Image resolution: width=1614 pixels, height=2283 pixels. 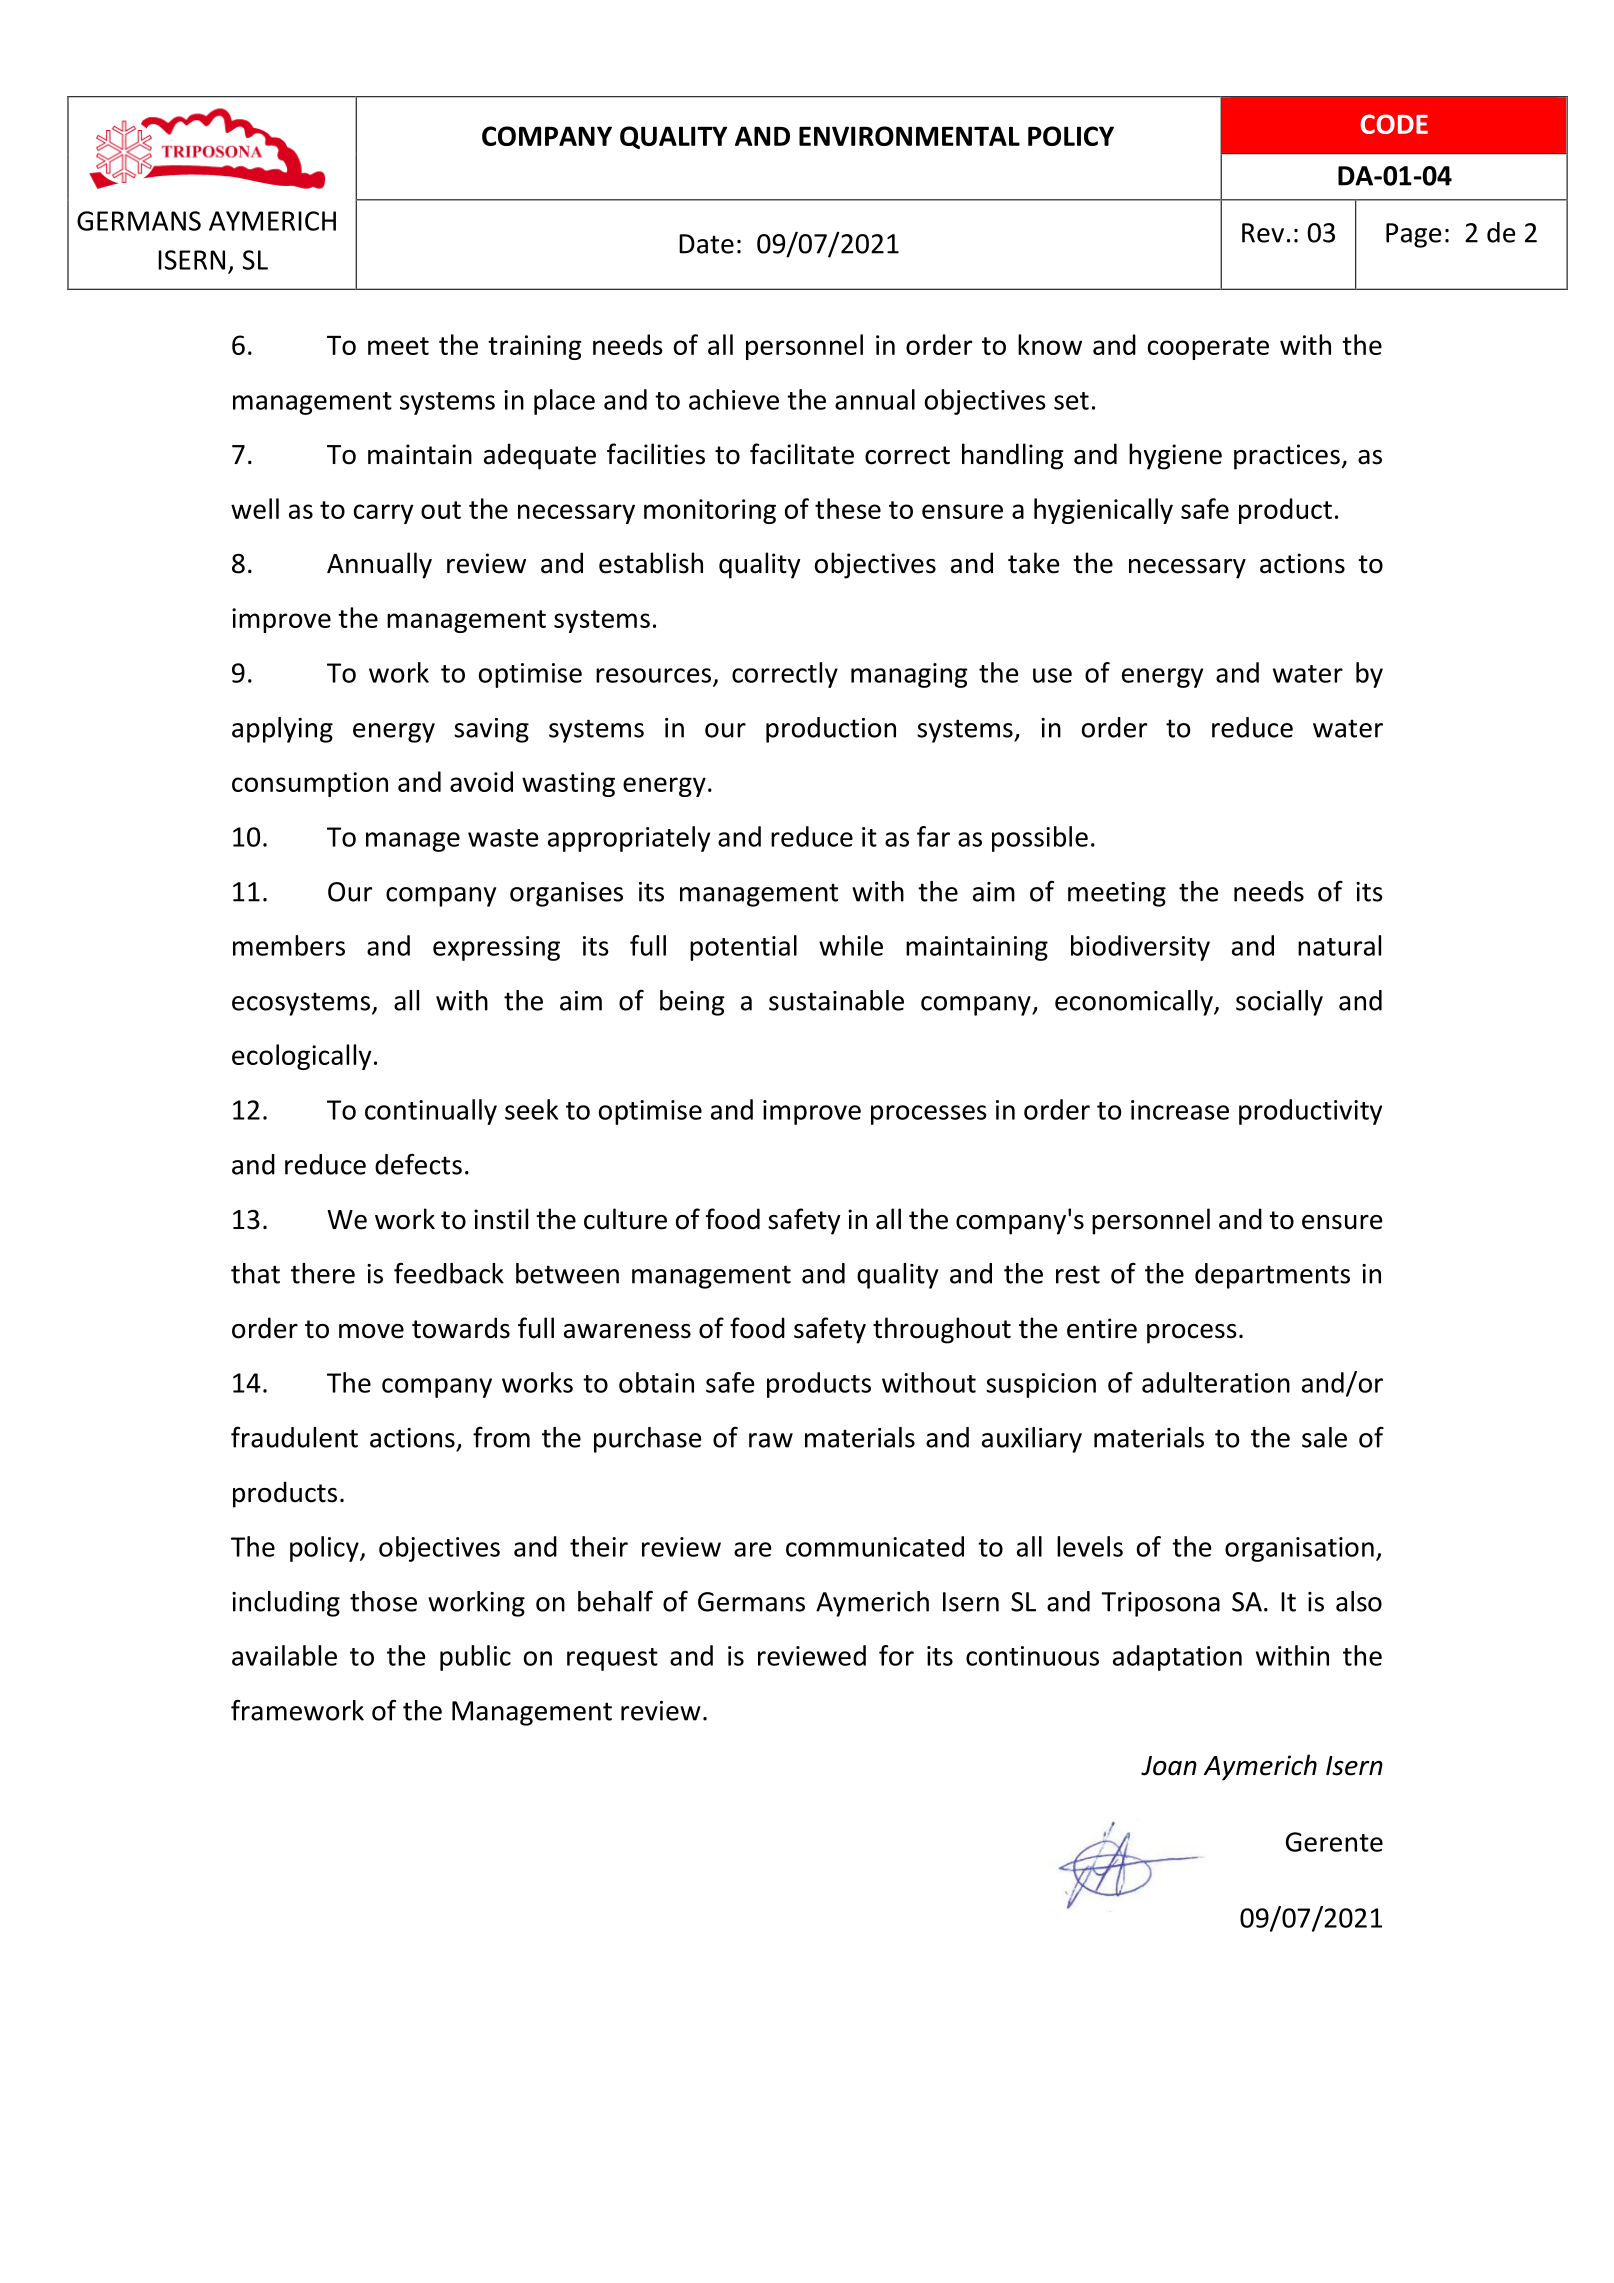 I want to click on use, so click(x=1052, y=675).
